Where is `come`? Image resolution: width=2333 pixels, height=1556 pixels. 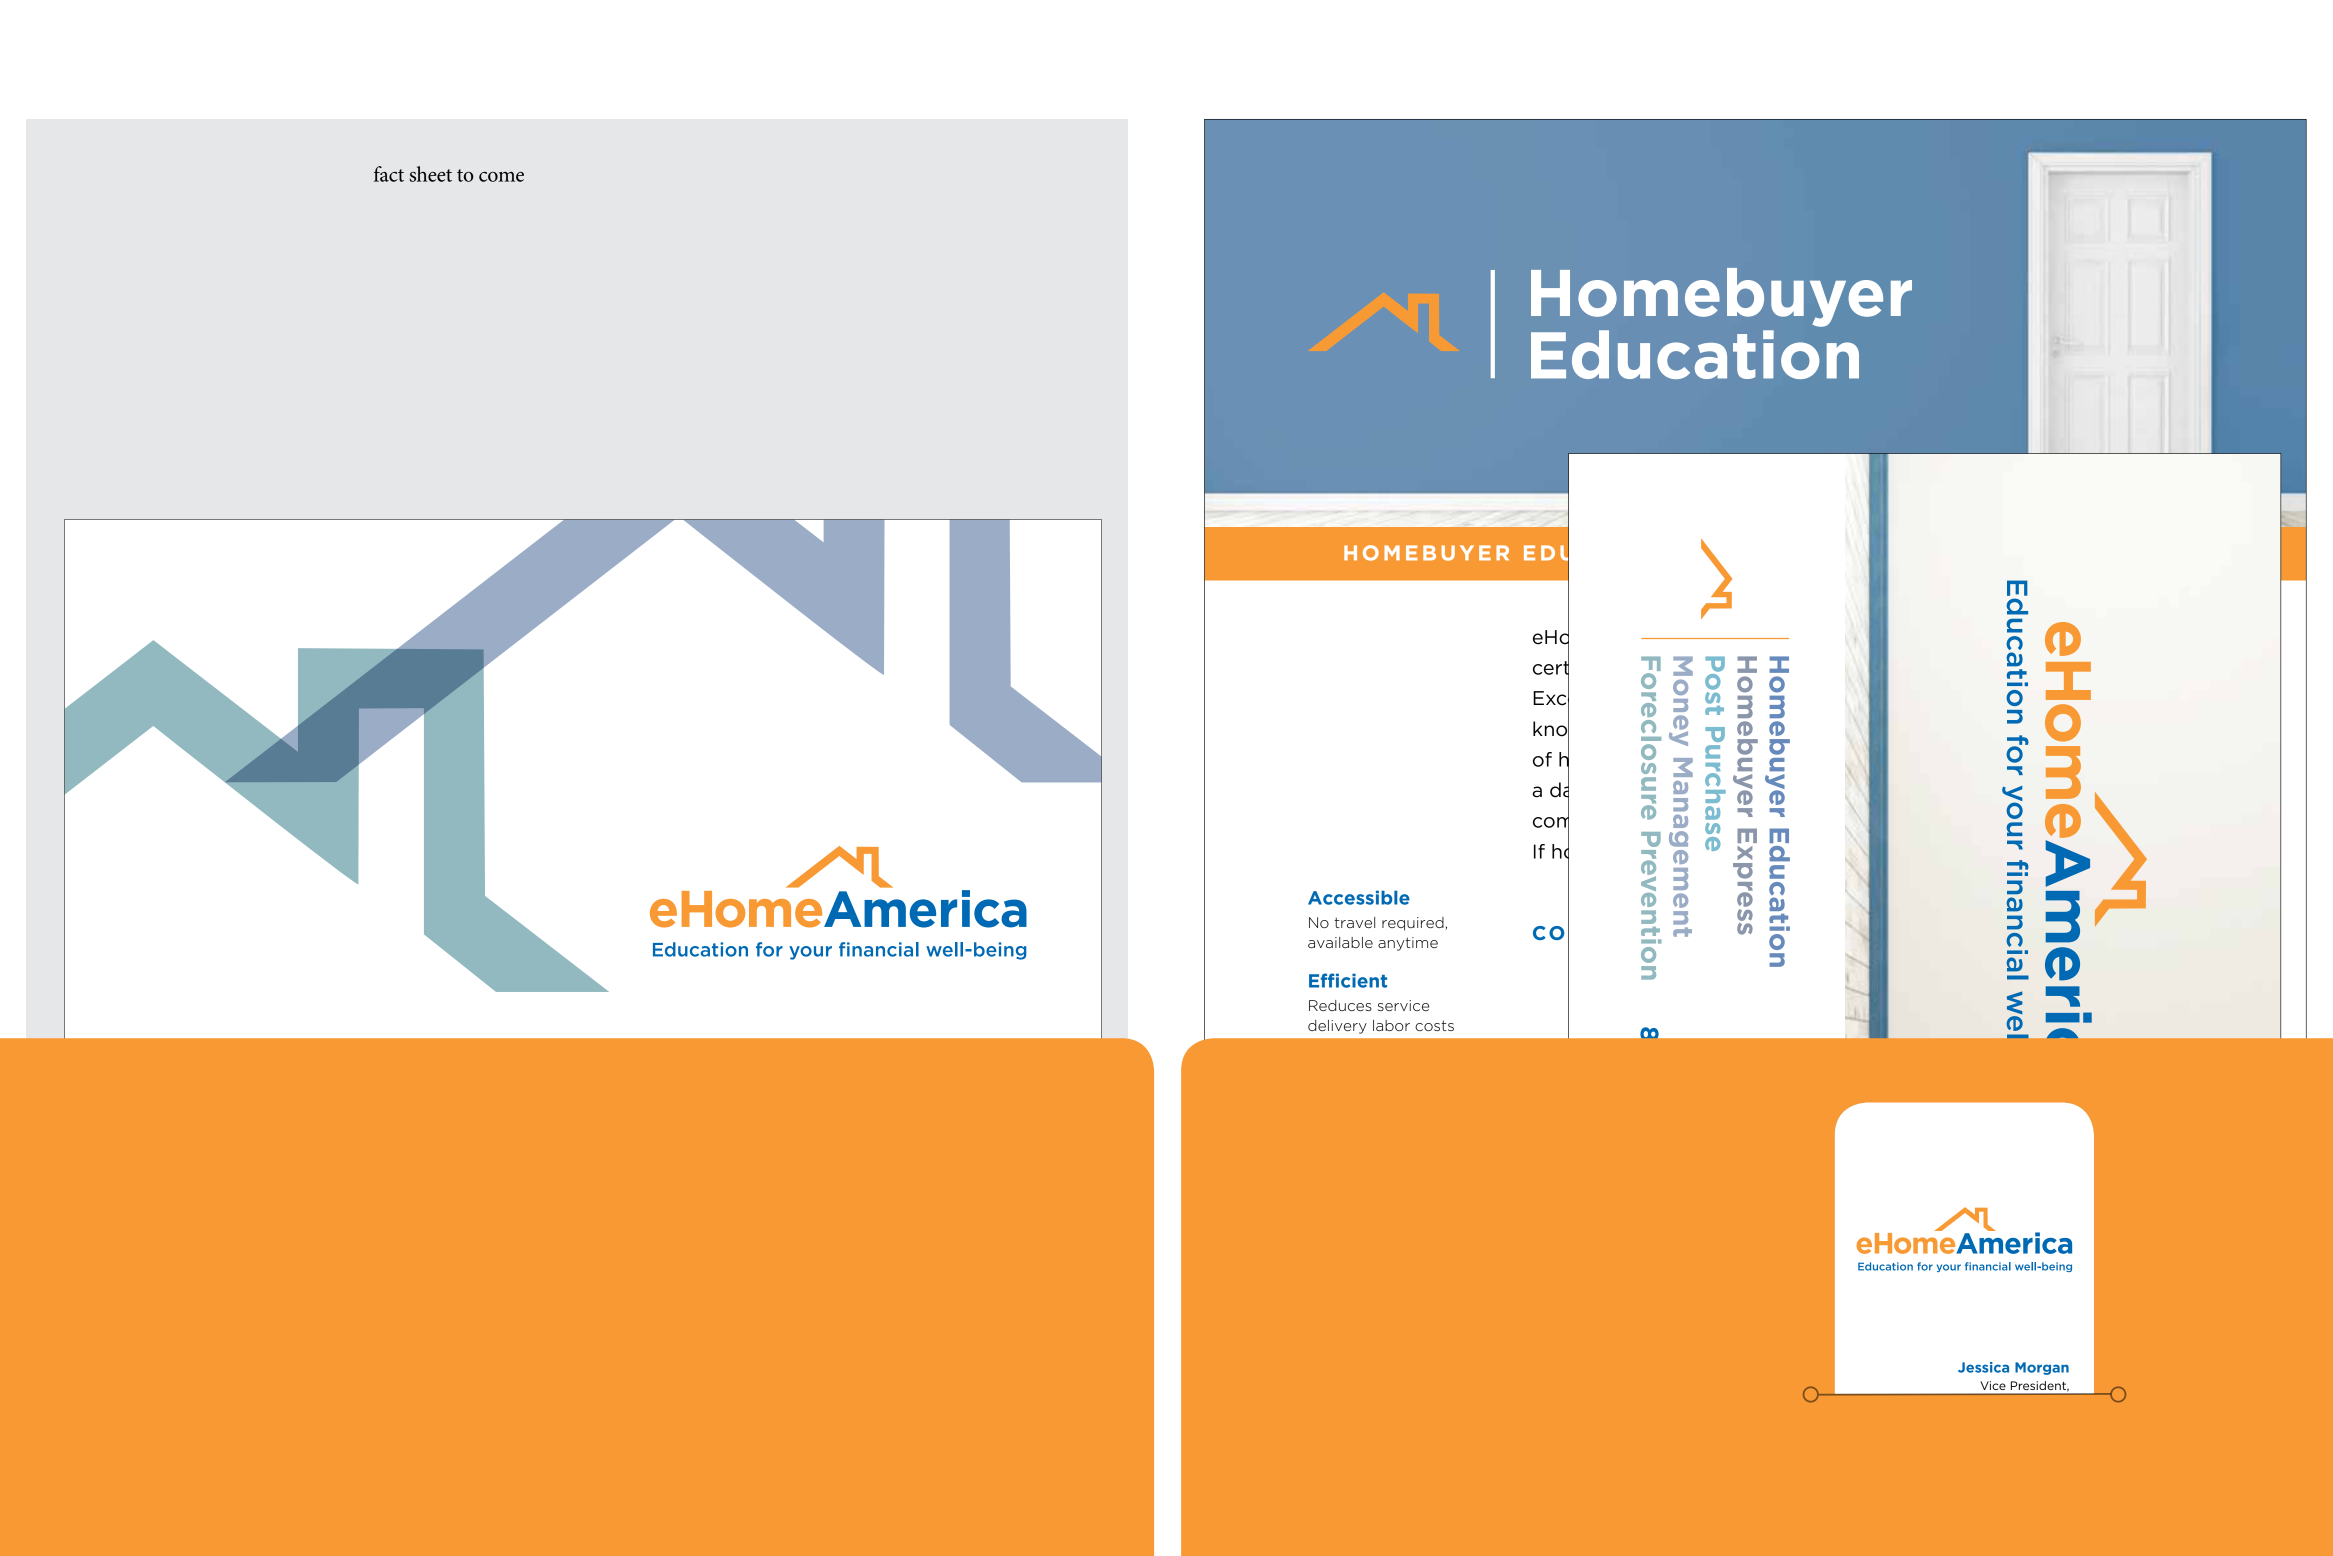
come is located at coordinates (501, 177).
